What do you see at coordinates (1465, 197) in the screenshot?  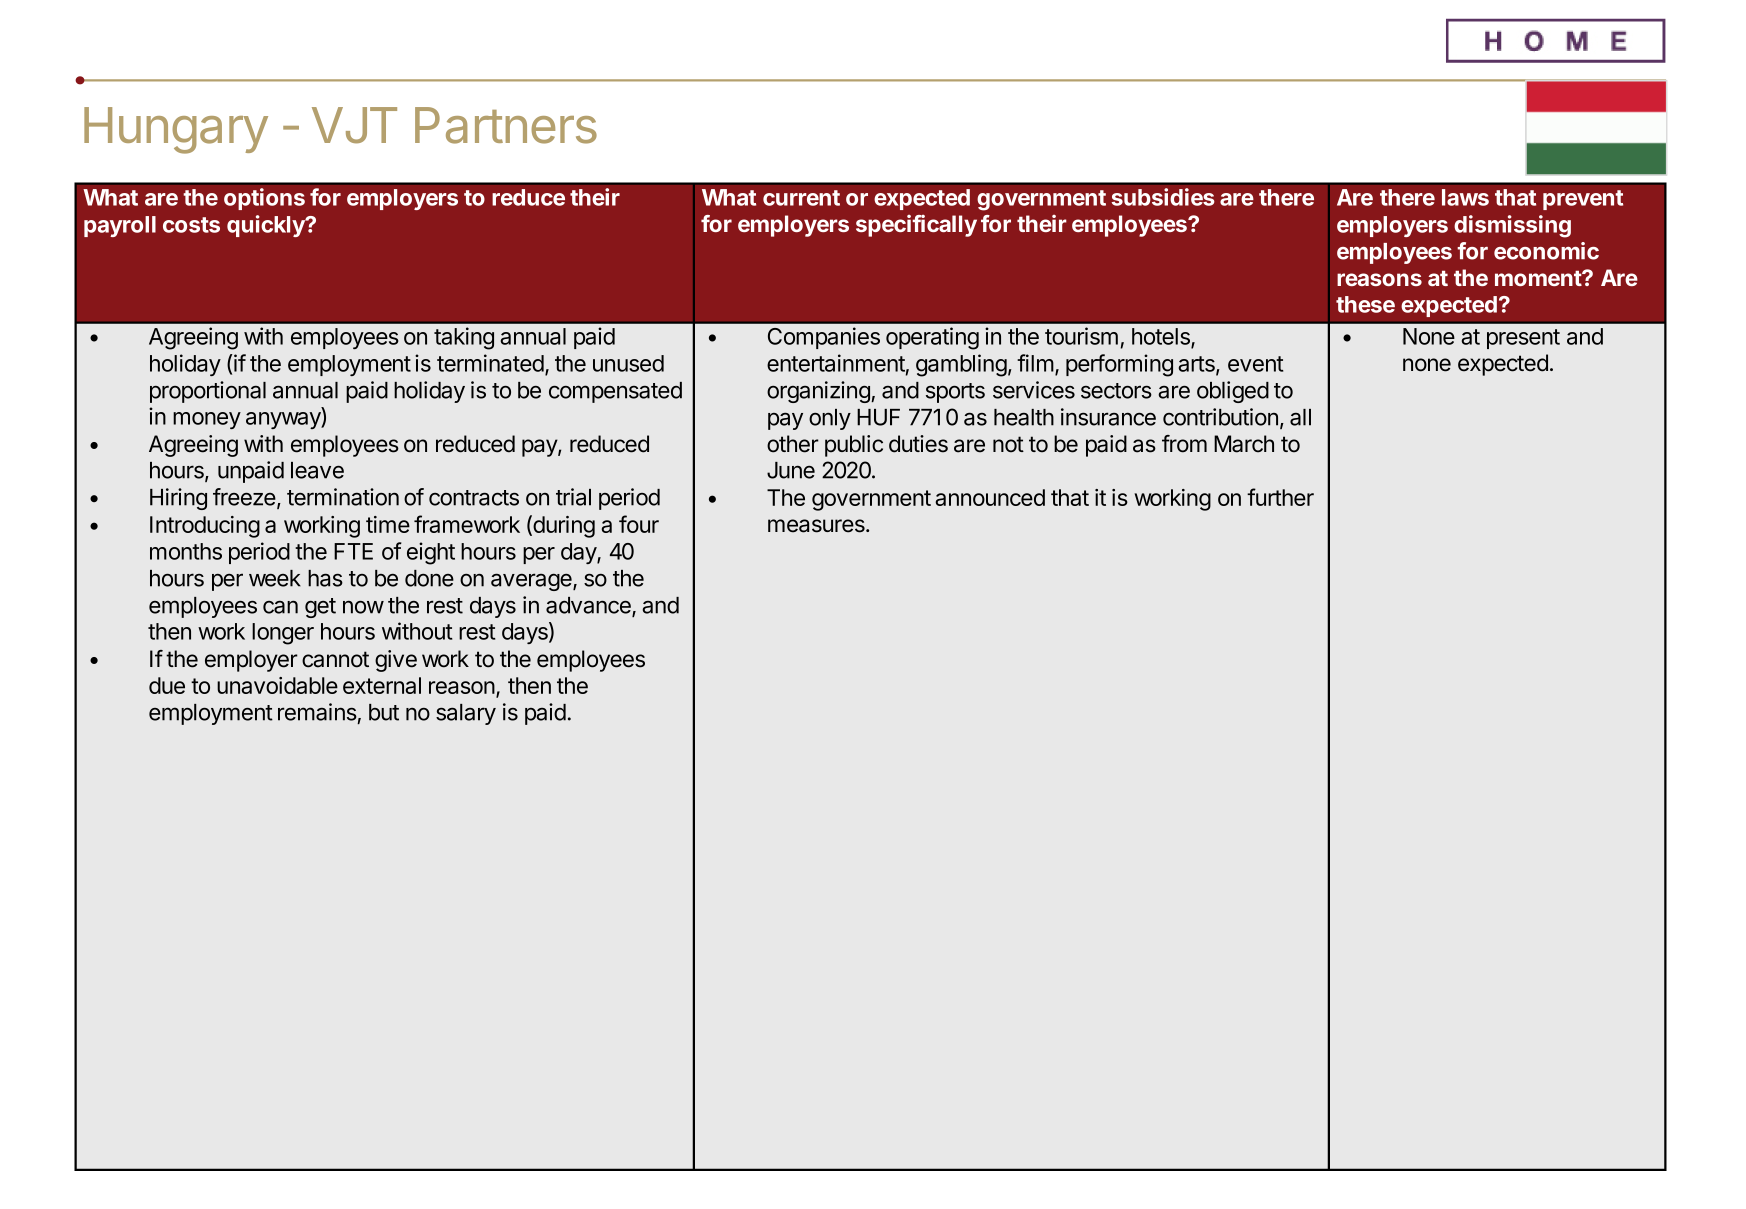 I see `laws` at bounding box center [1465, 197].
